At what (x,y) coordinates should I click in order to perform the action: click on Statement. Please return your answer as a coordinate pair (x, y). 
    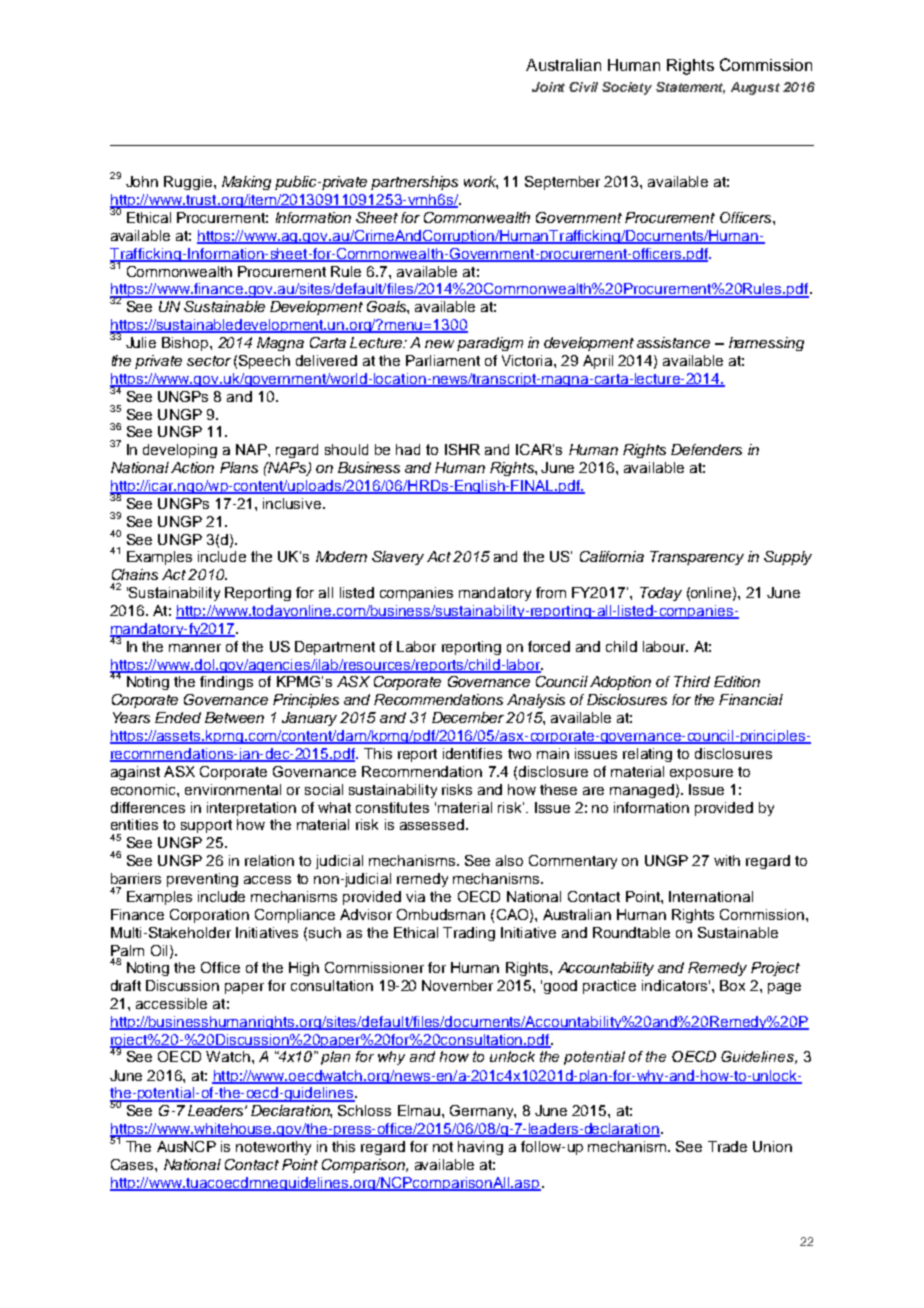
    Looking at the image, I should click on (690, 88).
